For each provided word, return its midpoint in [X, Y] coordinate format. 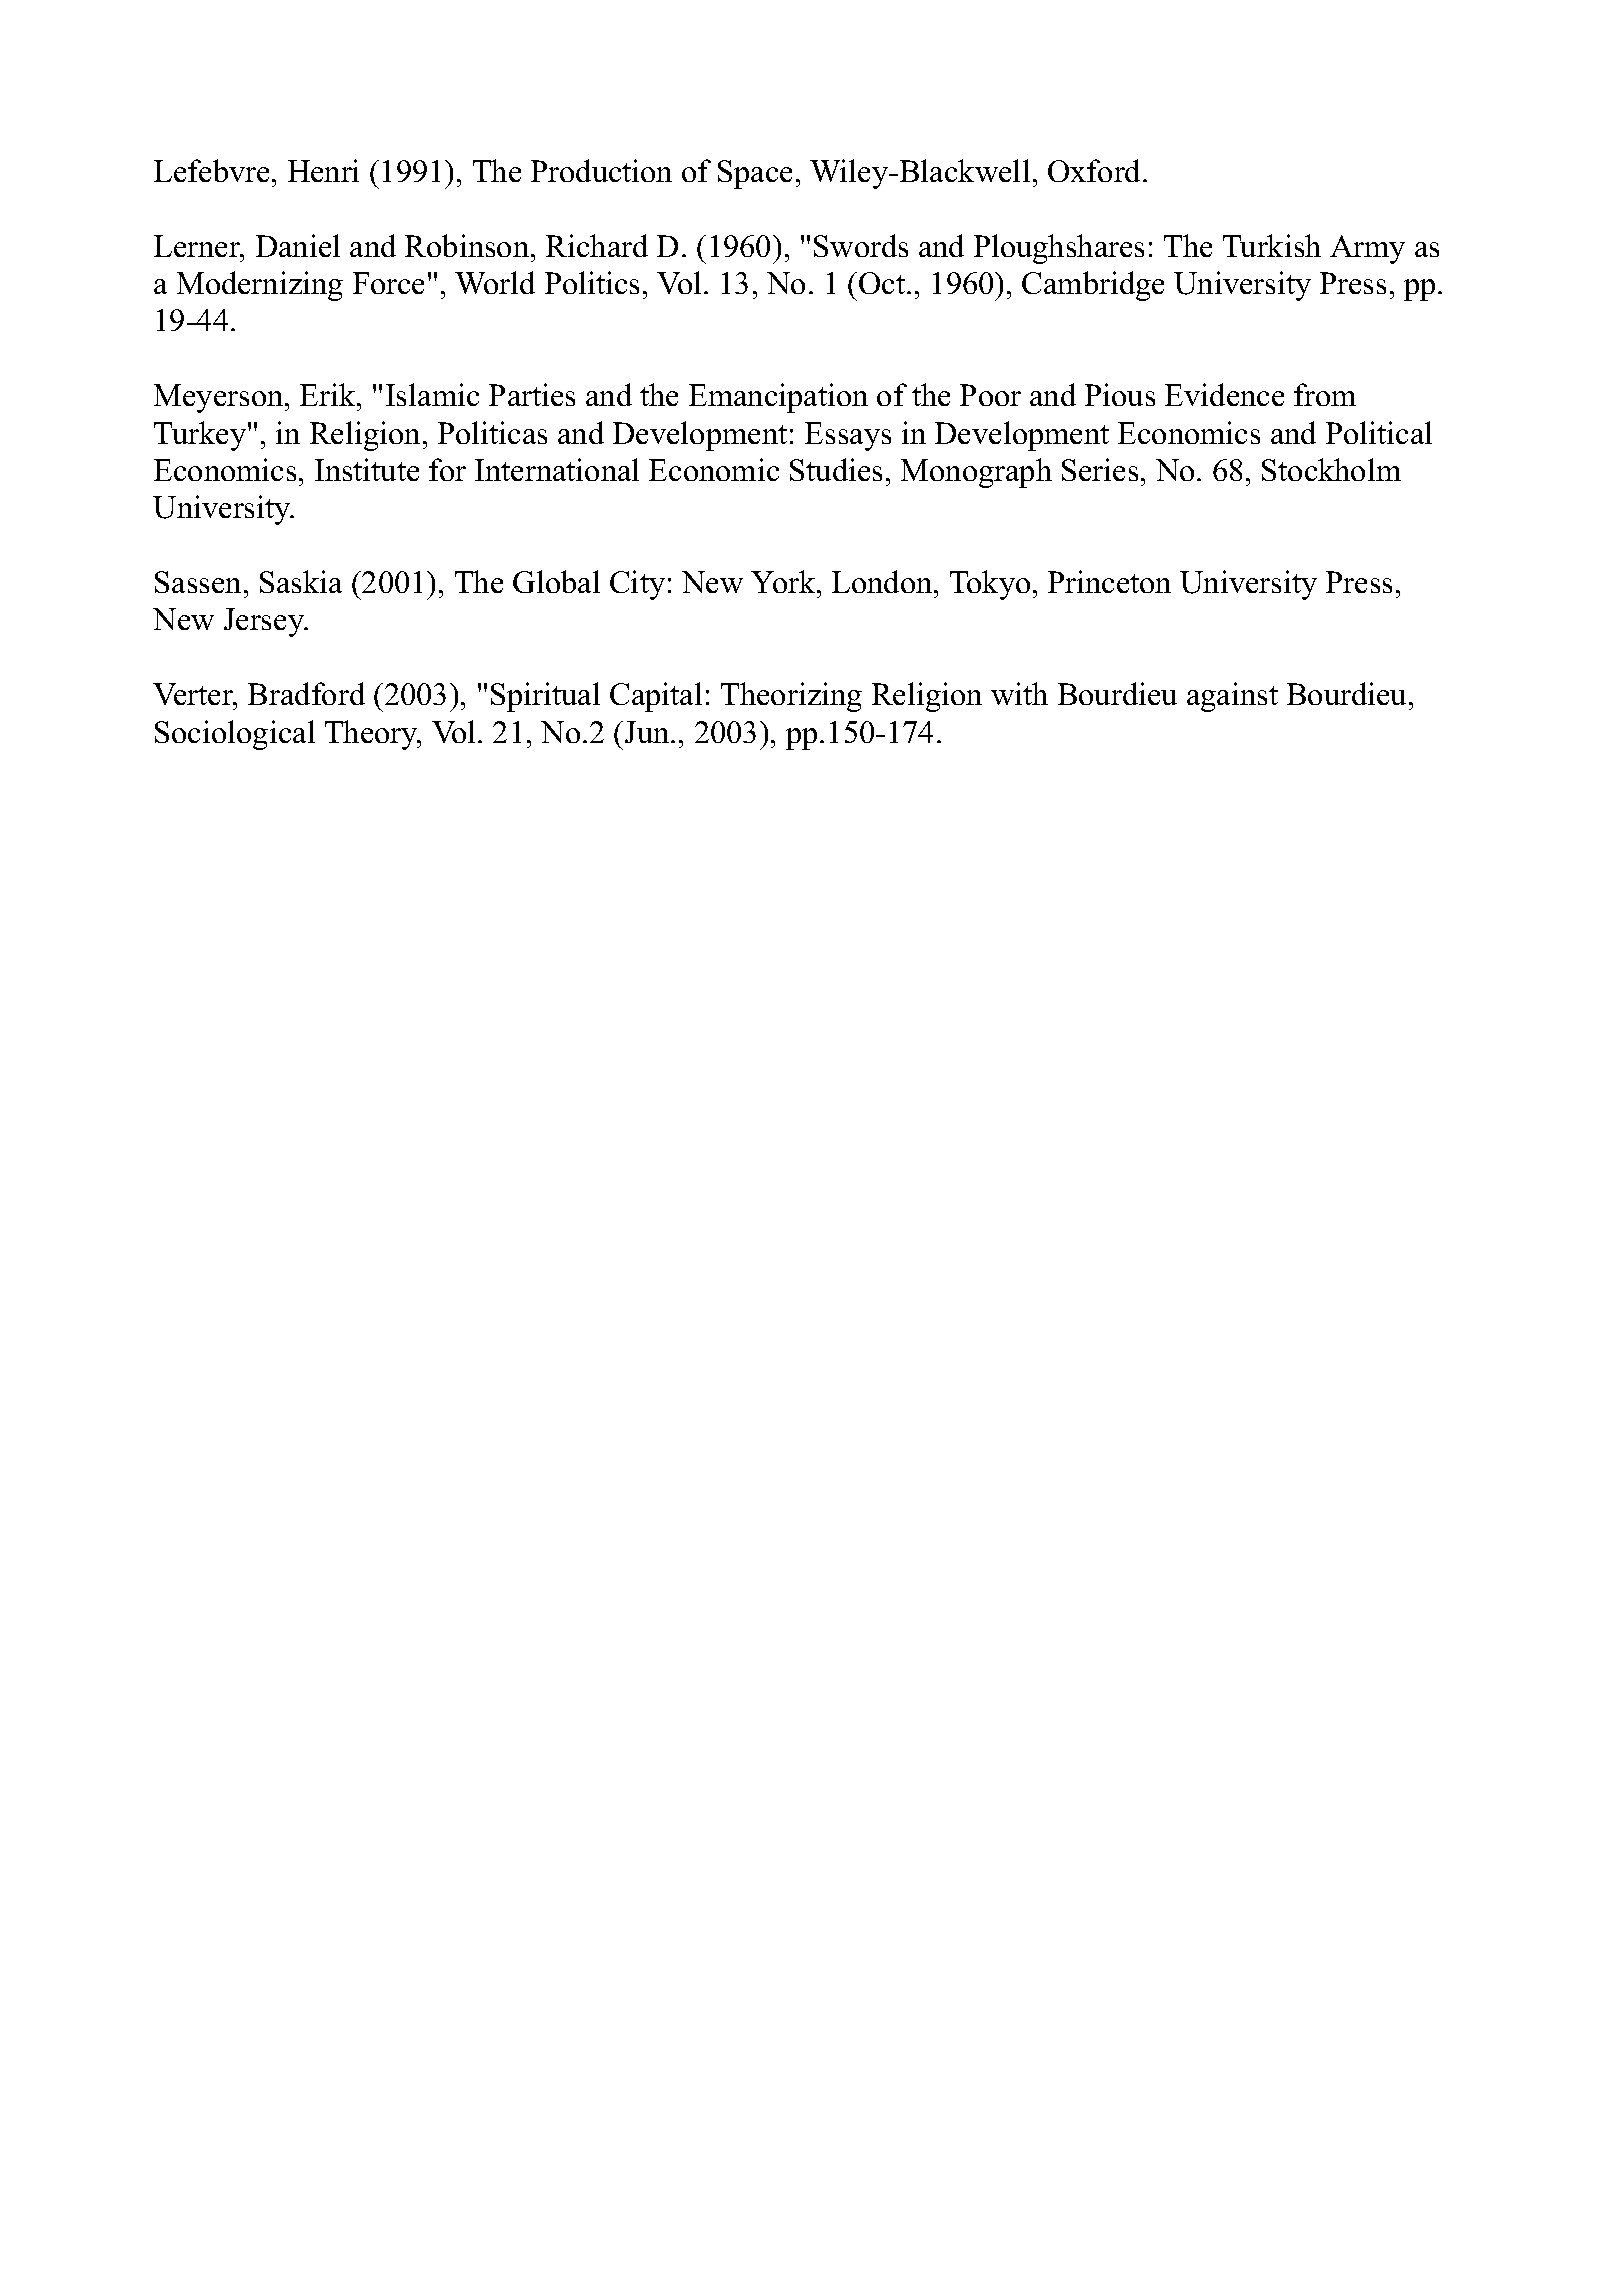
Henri [323, 170]
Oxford [1096, 170]
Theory [372, 735]
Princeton [1109, 581]
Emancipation [778, 398]
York [784, 581]
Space [755, 174]
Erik [329, 394]
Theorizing [791, 697]
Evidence [1224, 394]
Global [556, 581]
